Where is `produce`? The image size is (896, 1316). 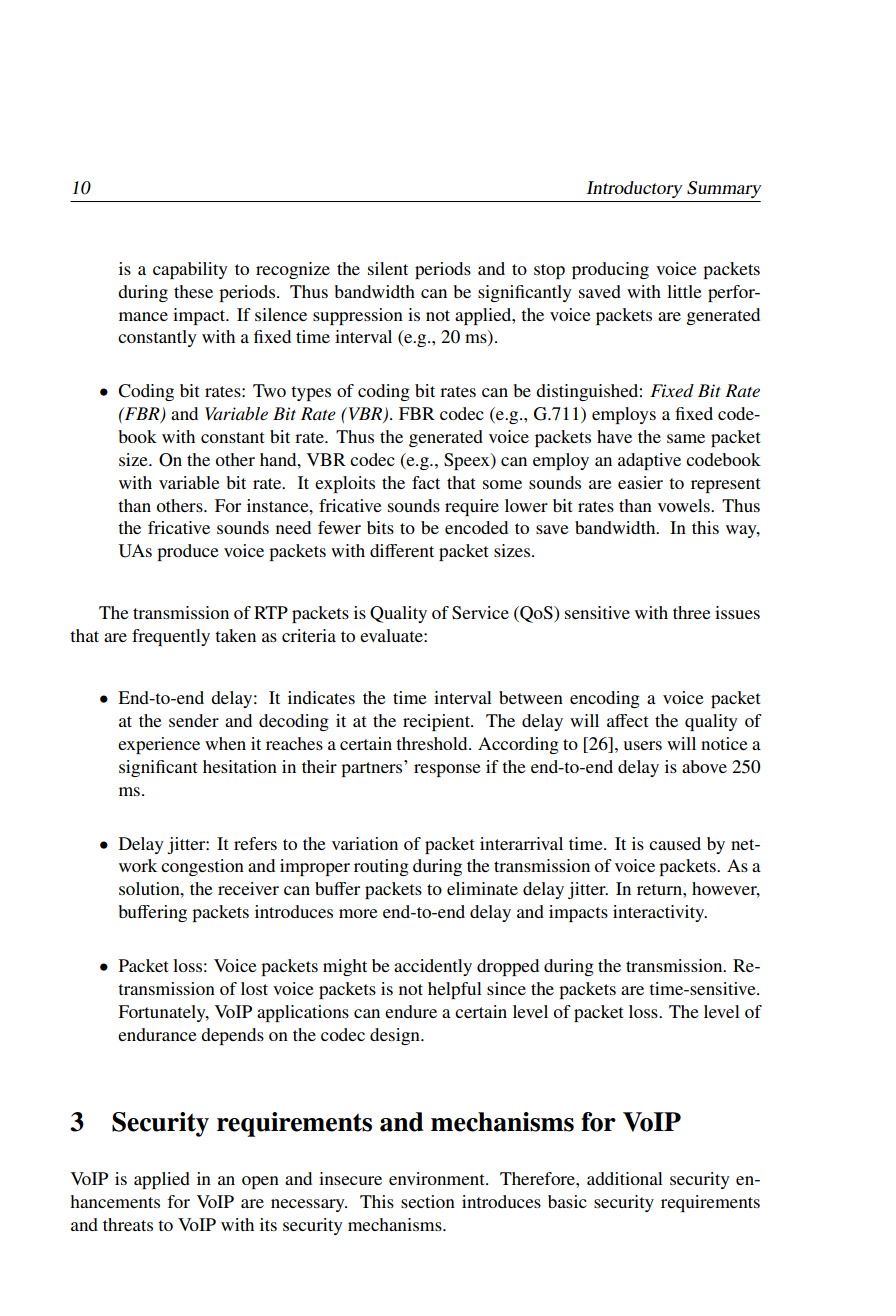
produce is located at coordinates (188, 552).
